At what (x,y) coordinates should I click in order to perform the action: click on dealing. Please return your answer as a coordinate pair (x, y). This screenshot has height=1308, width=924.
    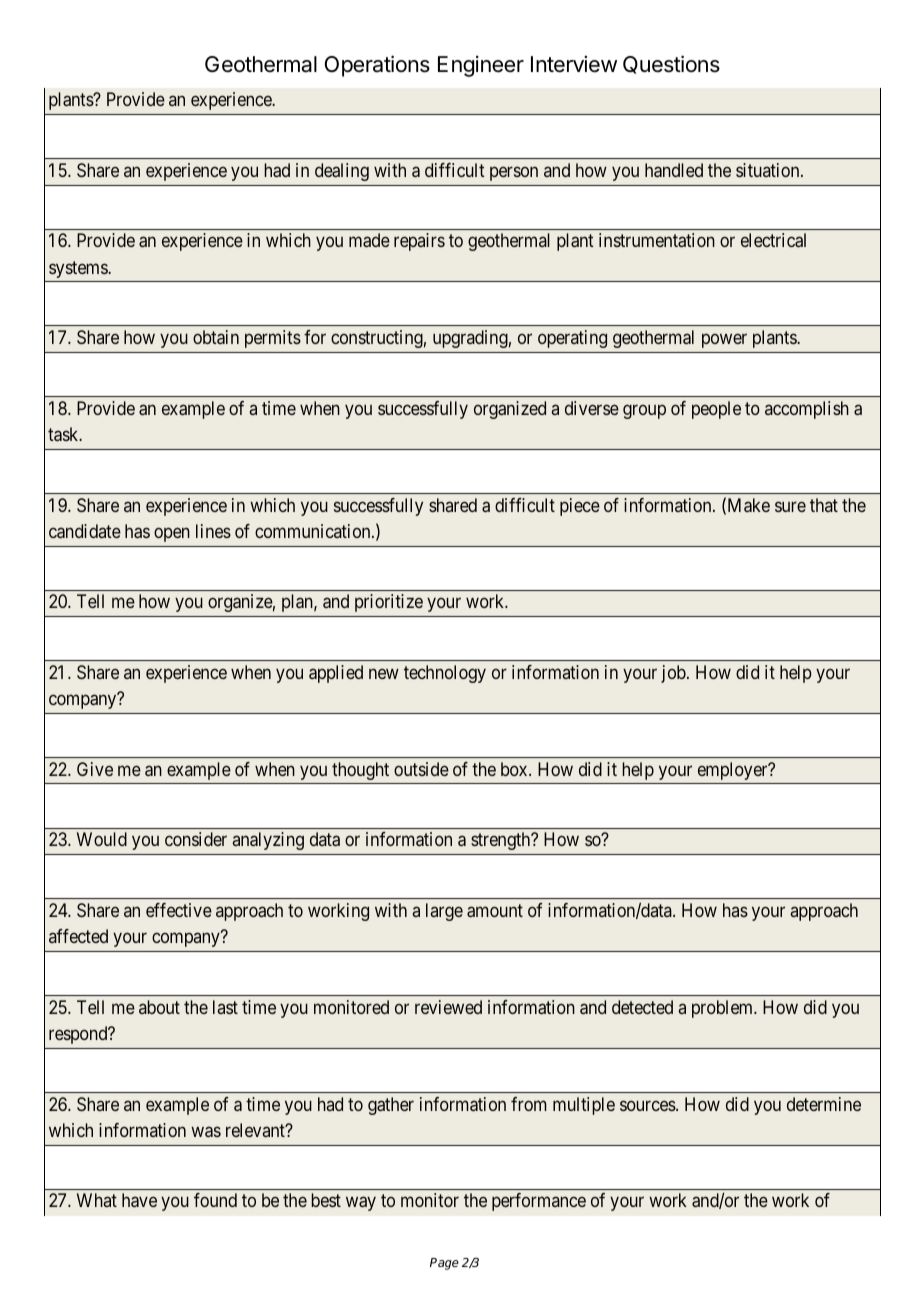
    Looking at the image, I should click on (342, 172).
